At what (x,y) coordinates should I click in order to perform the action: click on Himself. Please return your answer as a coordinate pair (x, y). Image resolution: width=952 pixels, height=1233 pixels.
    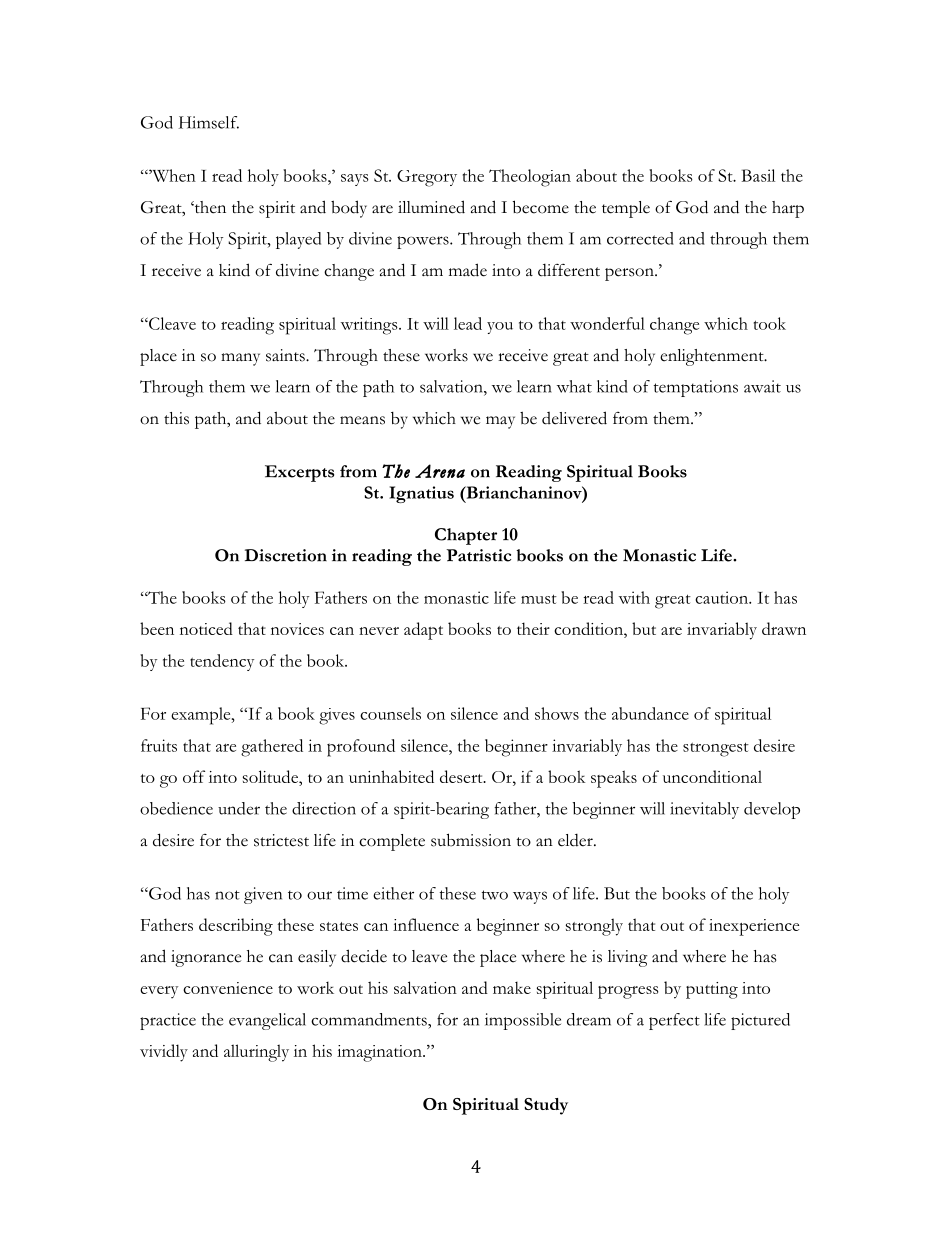
    Looking at the image, I should click on (209, 122).
